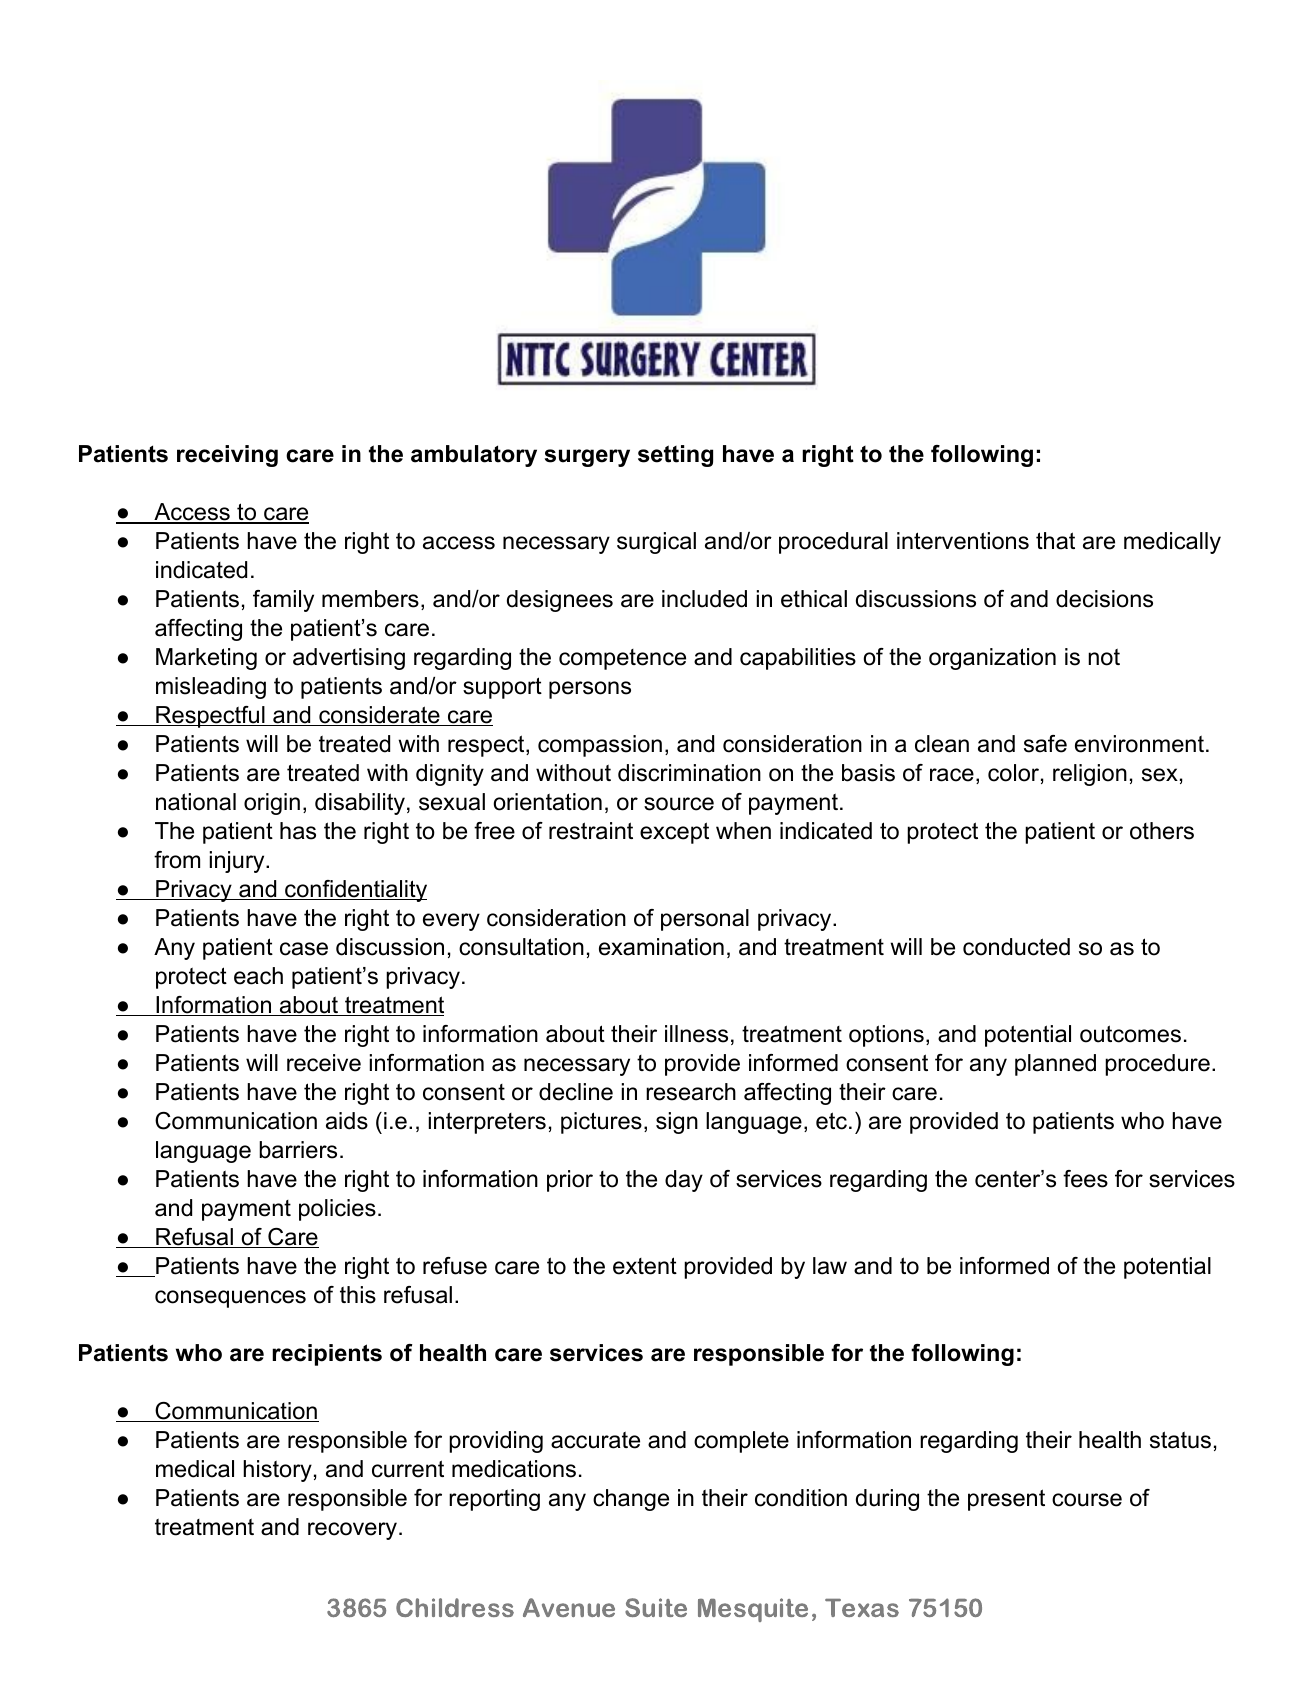 This image has width=1314, height=1701. What do you see at coordinates (645, 1266) in the image?
I see `extent` at bounding box center [645, 1266].
